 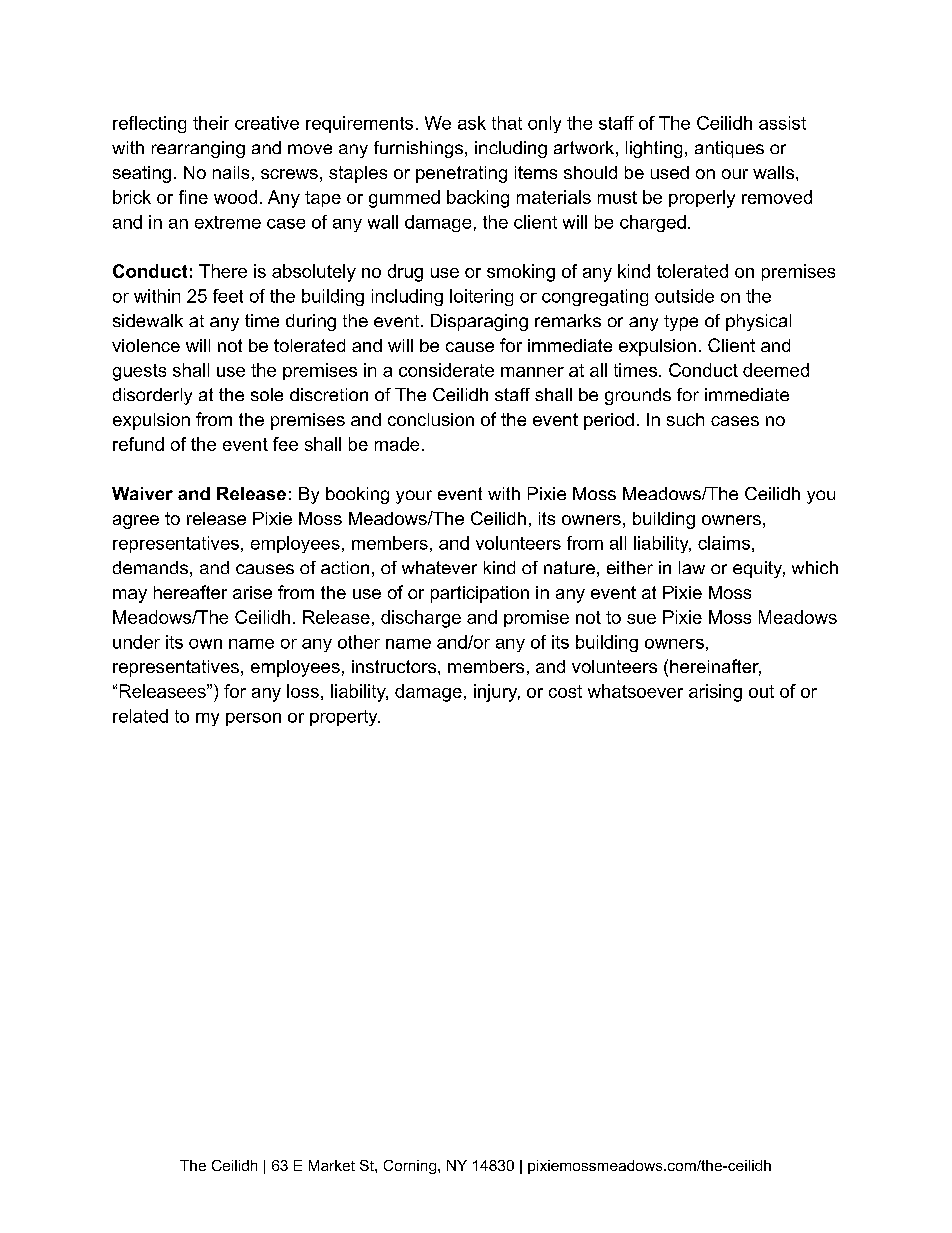 What do you see at coordinates (411, 1167) in the document?
I see `Corning` at bounding box center [411, 1167].
